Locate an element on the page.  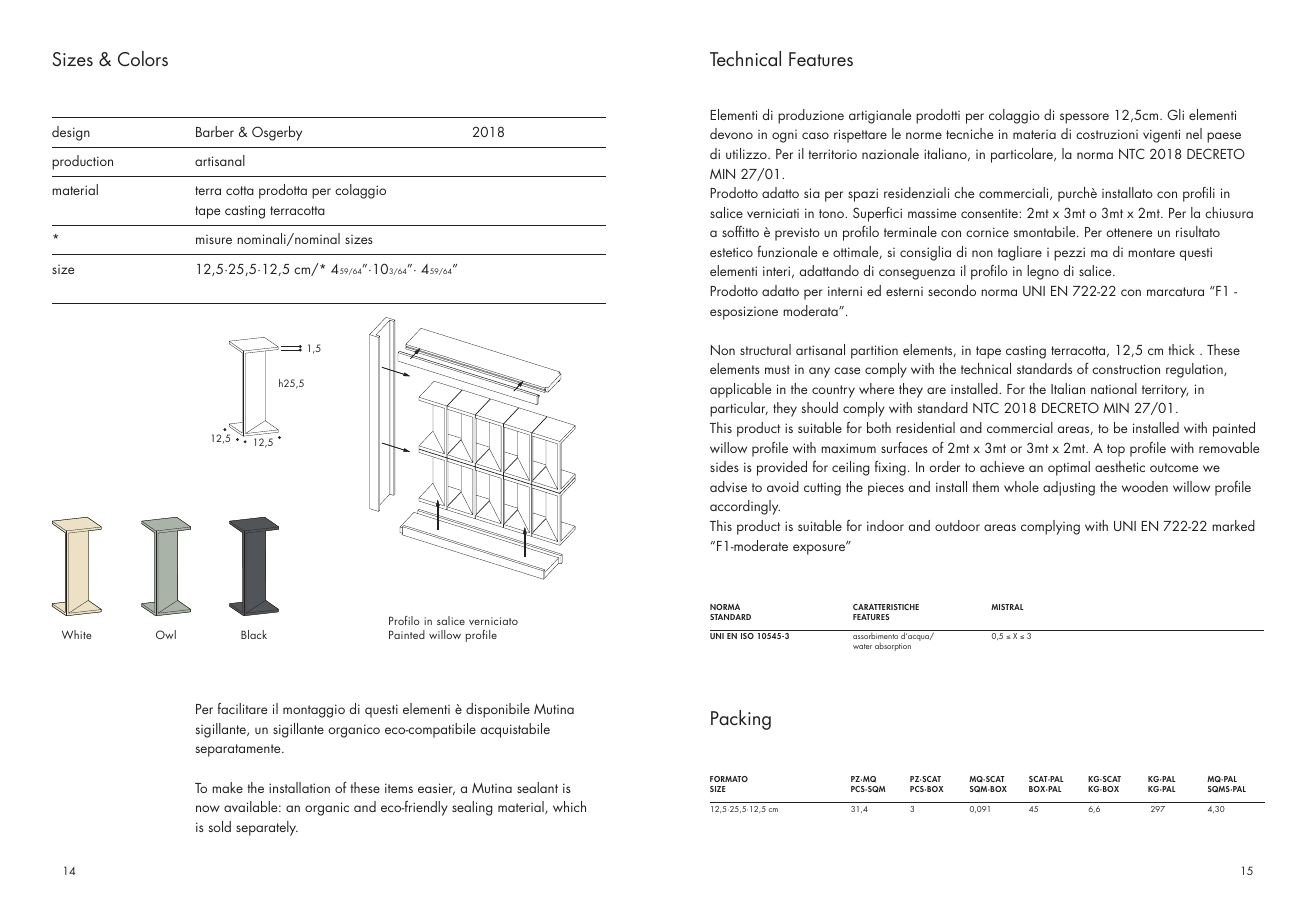
which is located at coordinates (569, 806).
